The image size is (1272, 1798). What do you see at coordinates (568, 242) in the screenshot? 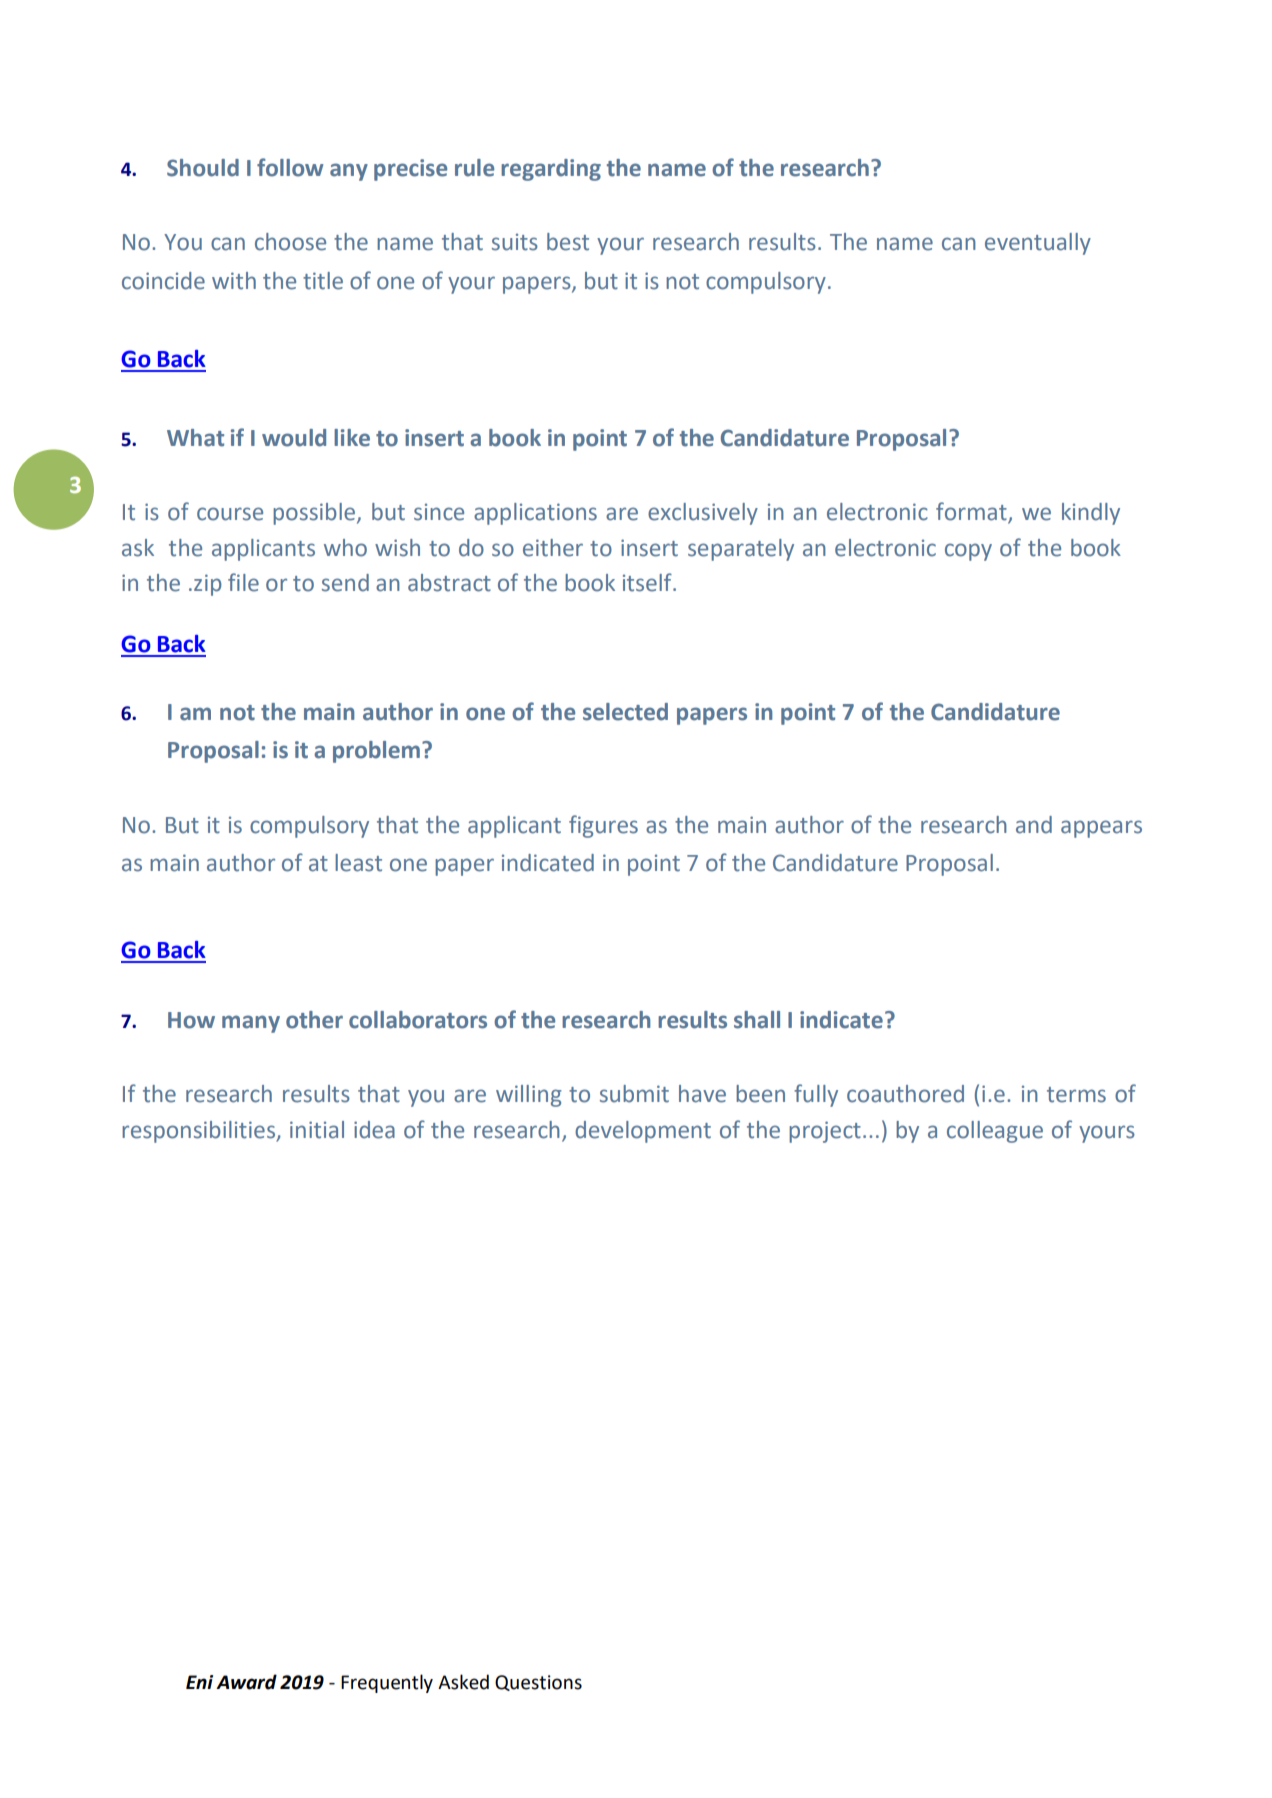
I see `best` at bounding box center [568, 242].
